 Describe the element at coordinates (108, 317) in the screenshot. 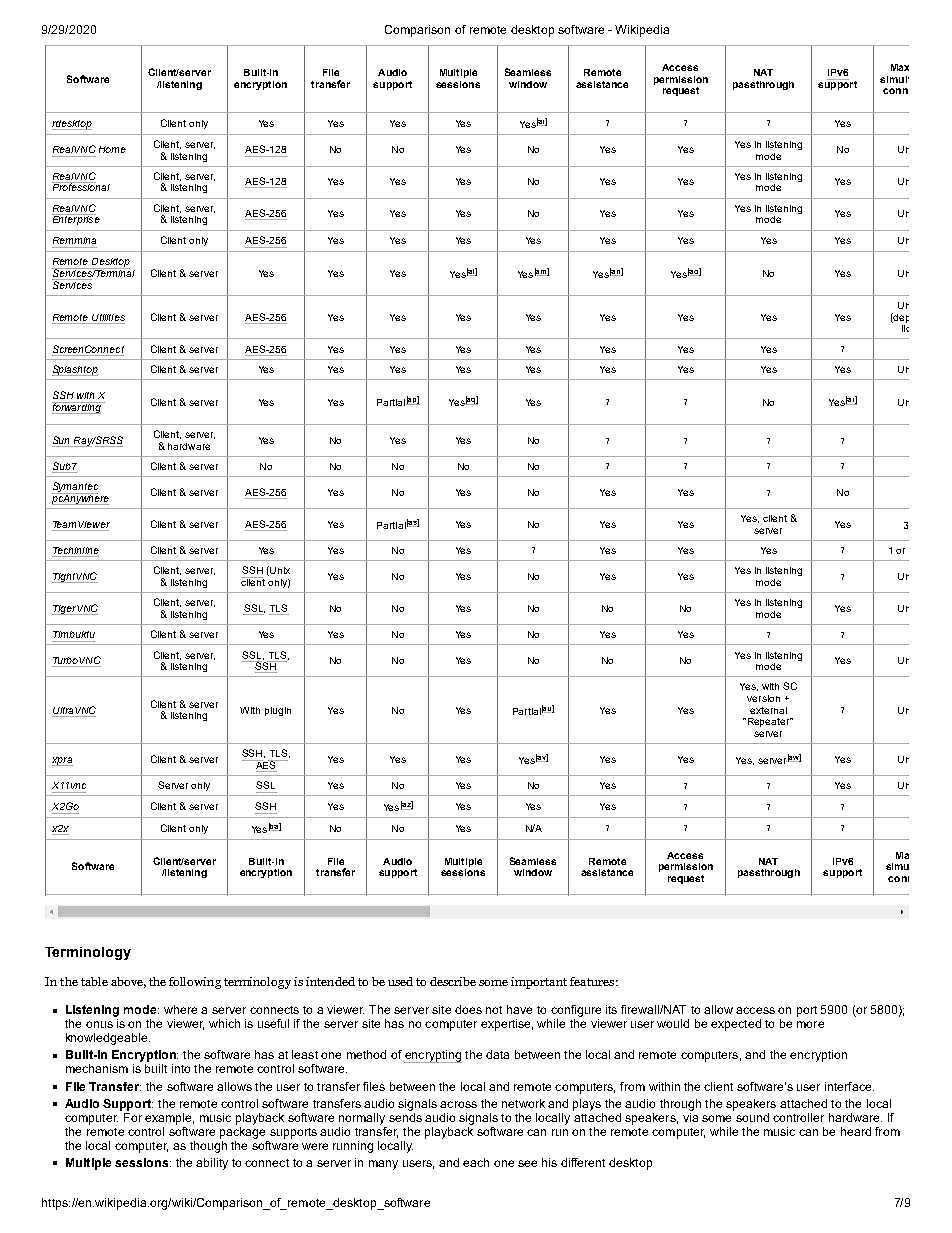

I see `Utilities` at that location.
